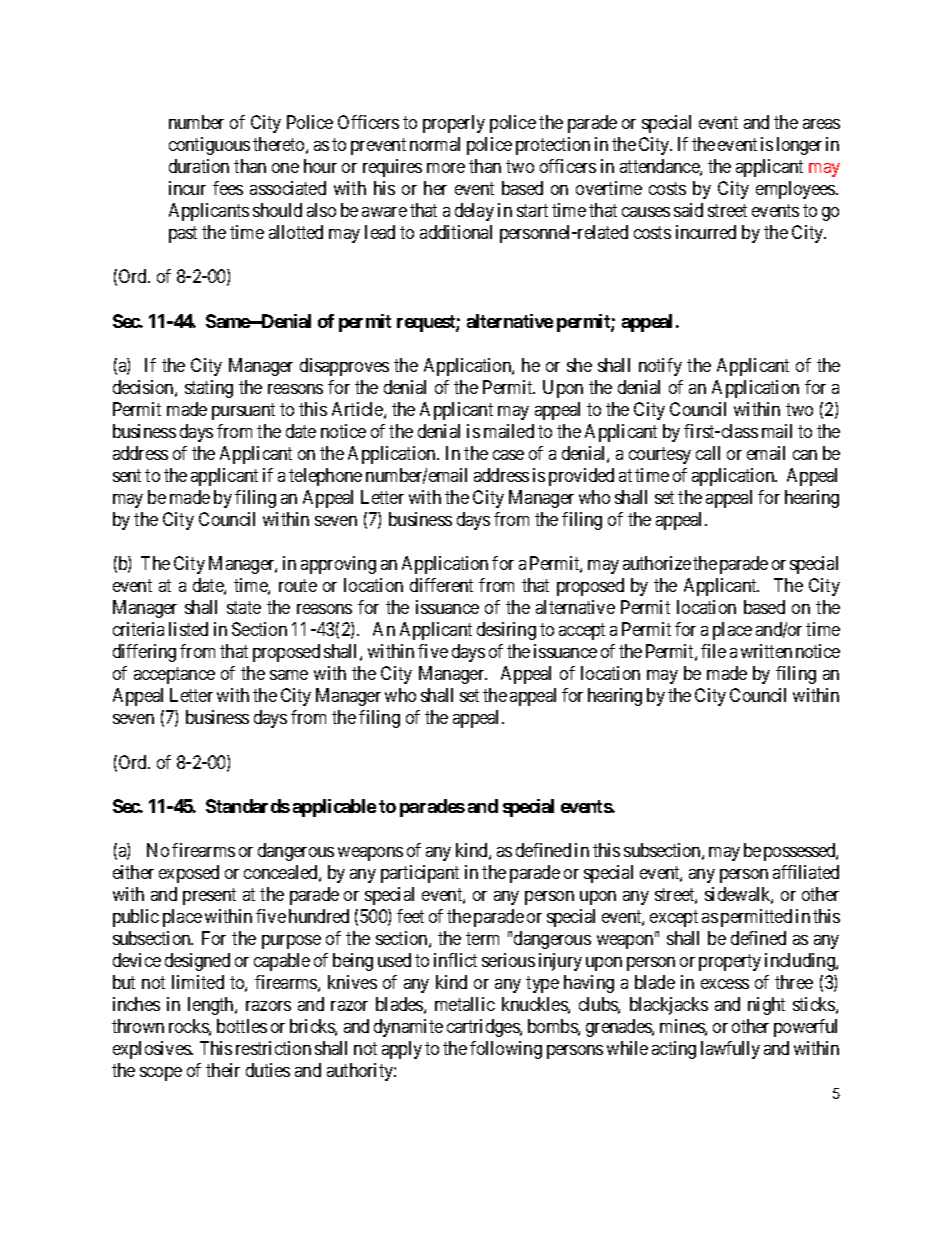 The width and height of the screenshot is (952, 1233). I want to click on she, so click(579, 365).
